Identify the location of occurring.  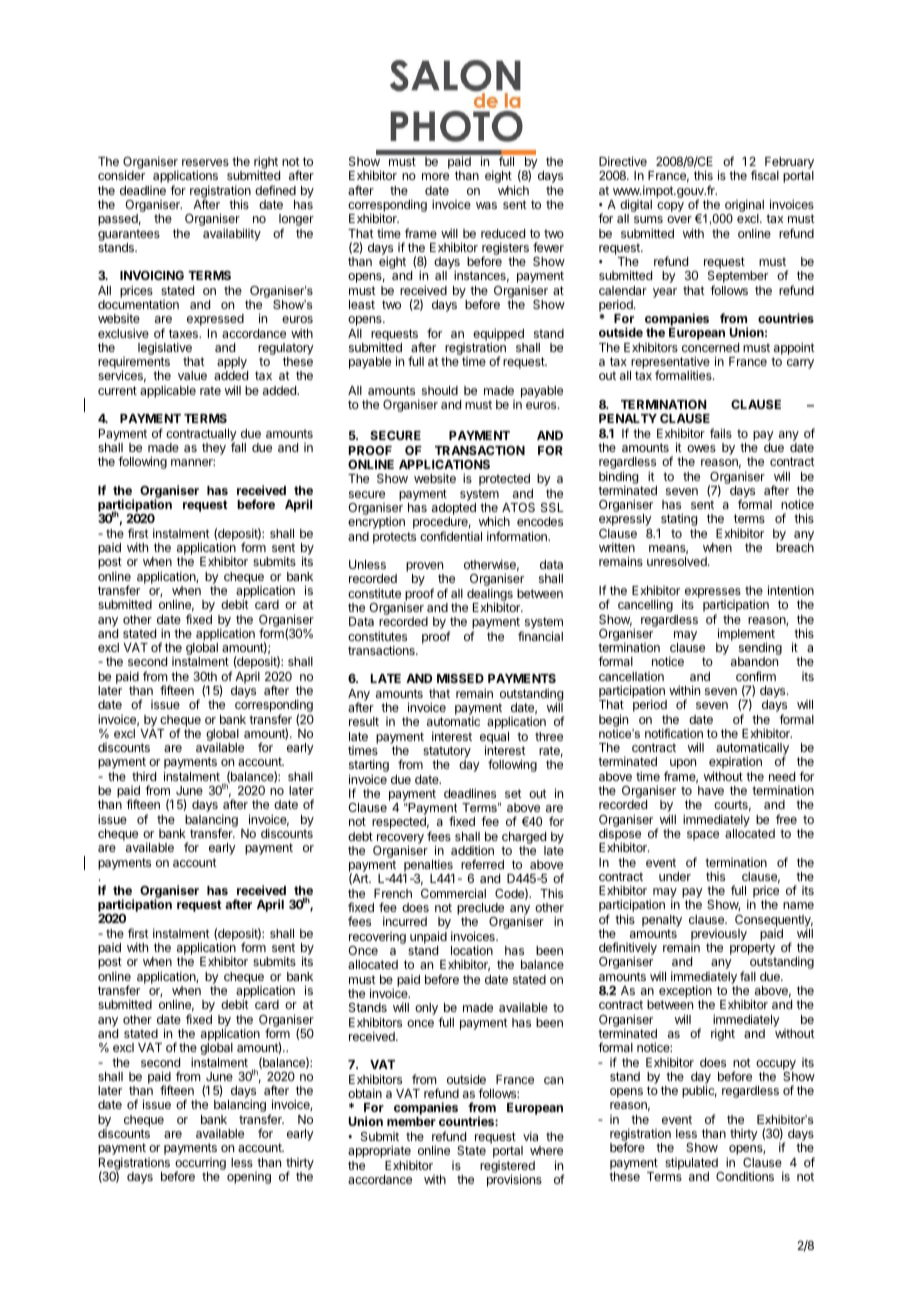
(200, 1165).
